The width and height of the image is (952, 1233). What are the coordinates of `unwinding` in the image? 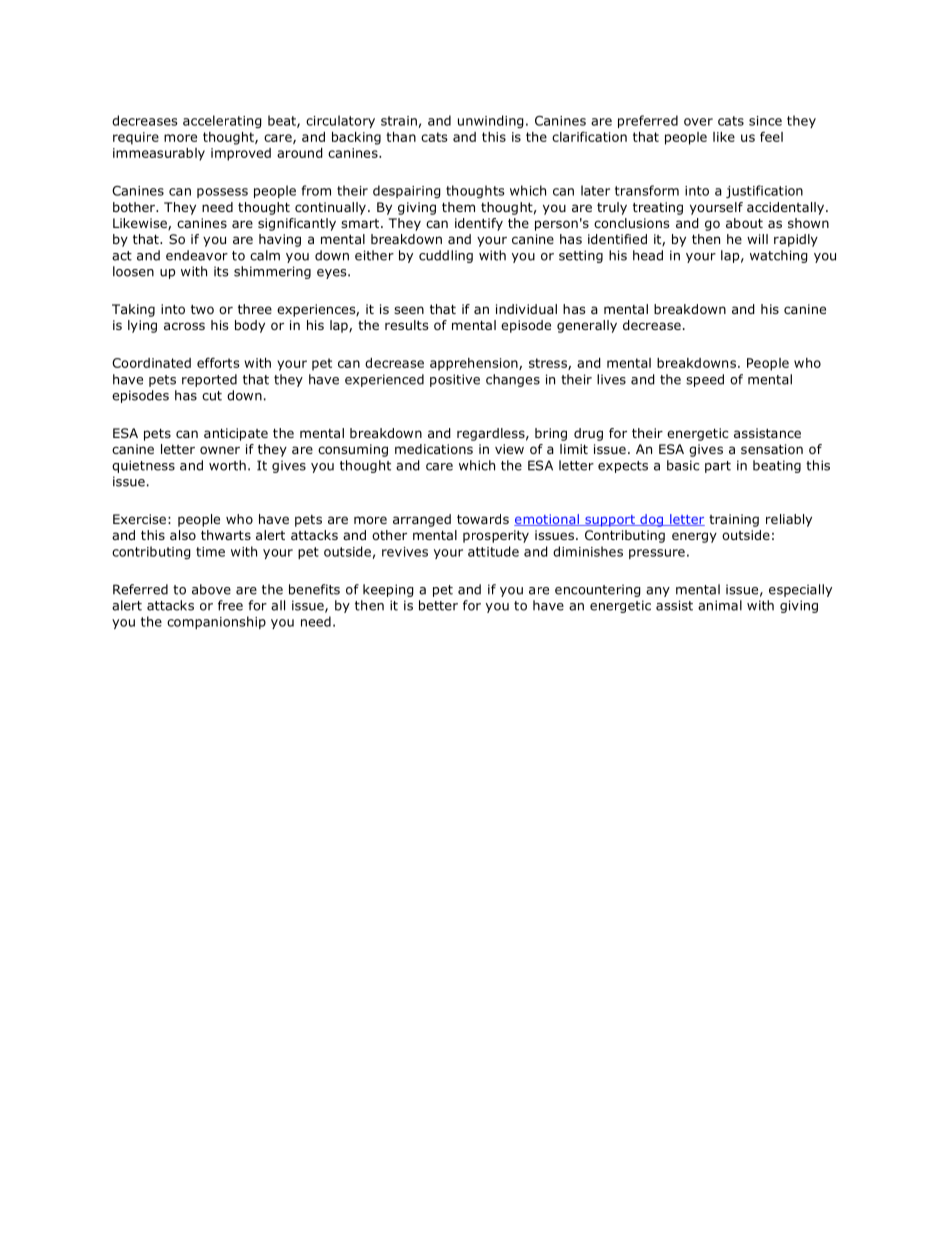 It's located at (491, 121).
